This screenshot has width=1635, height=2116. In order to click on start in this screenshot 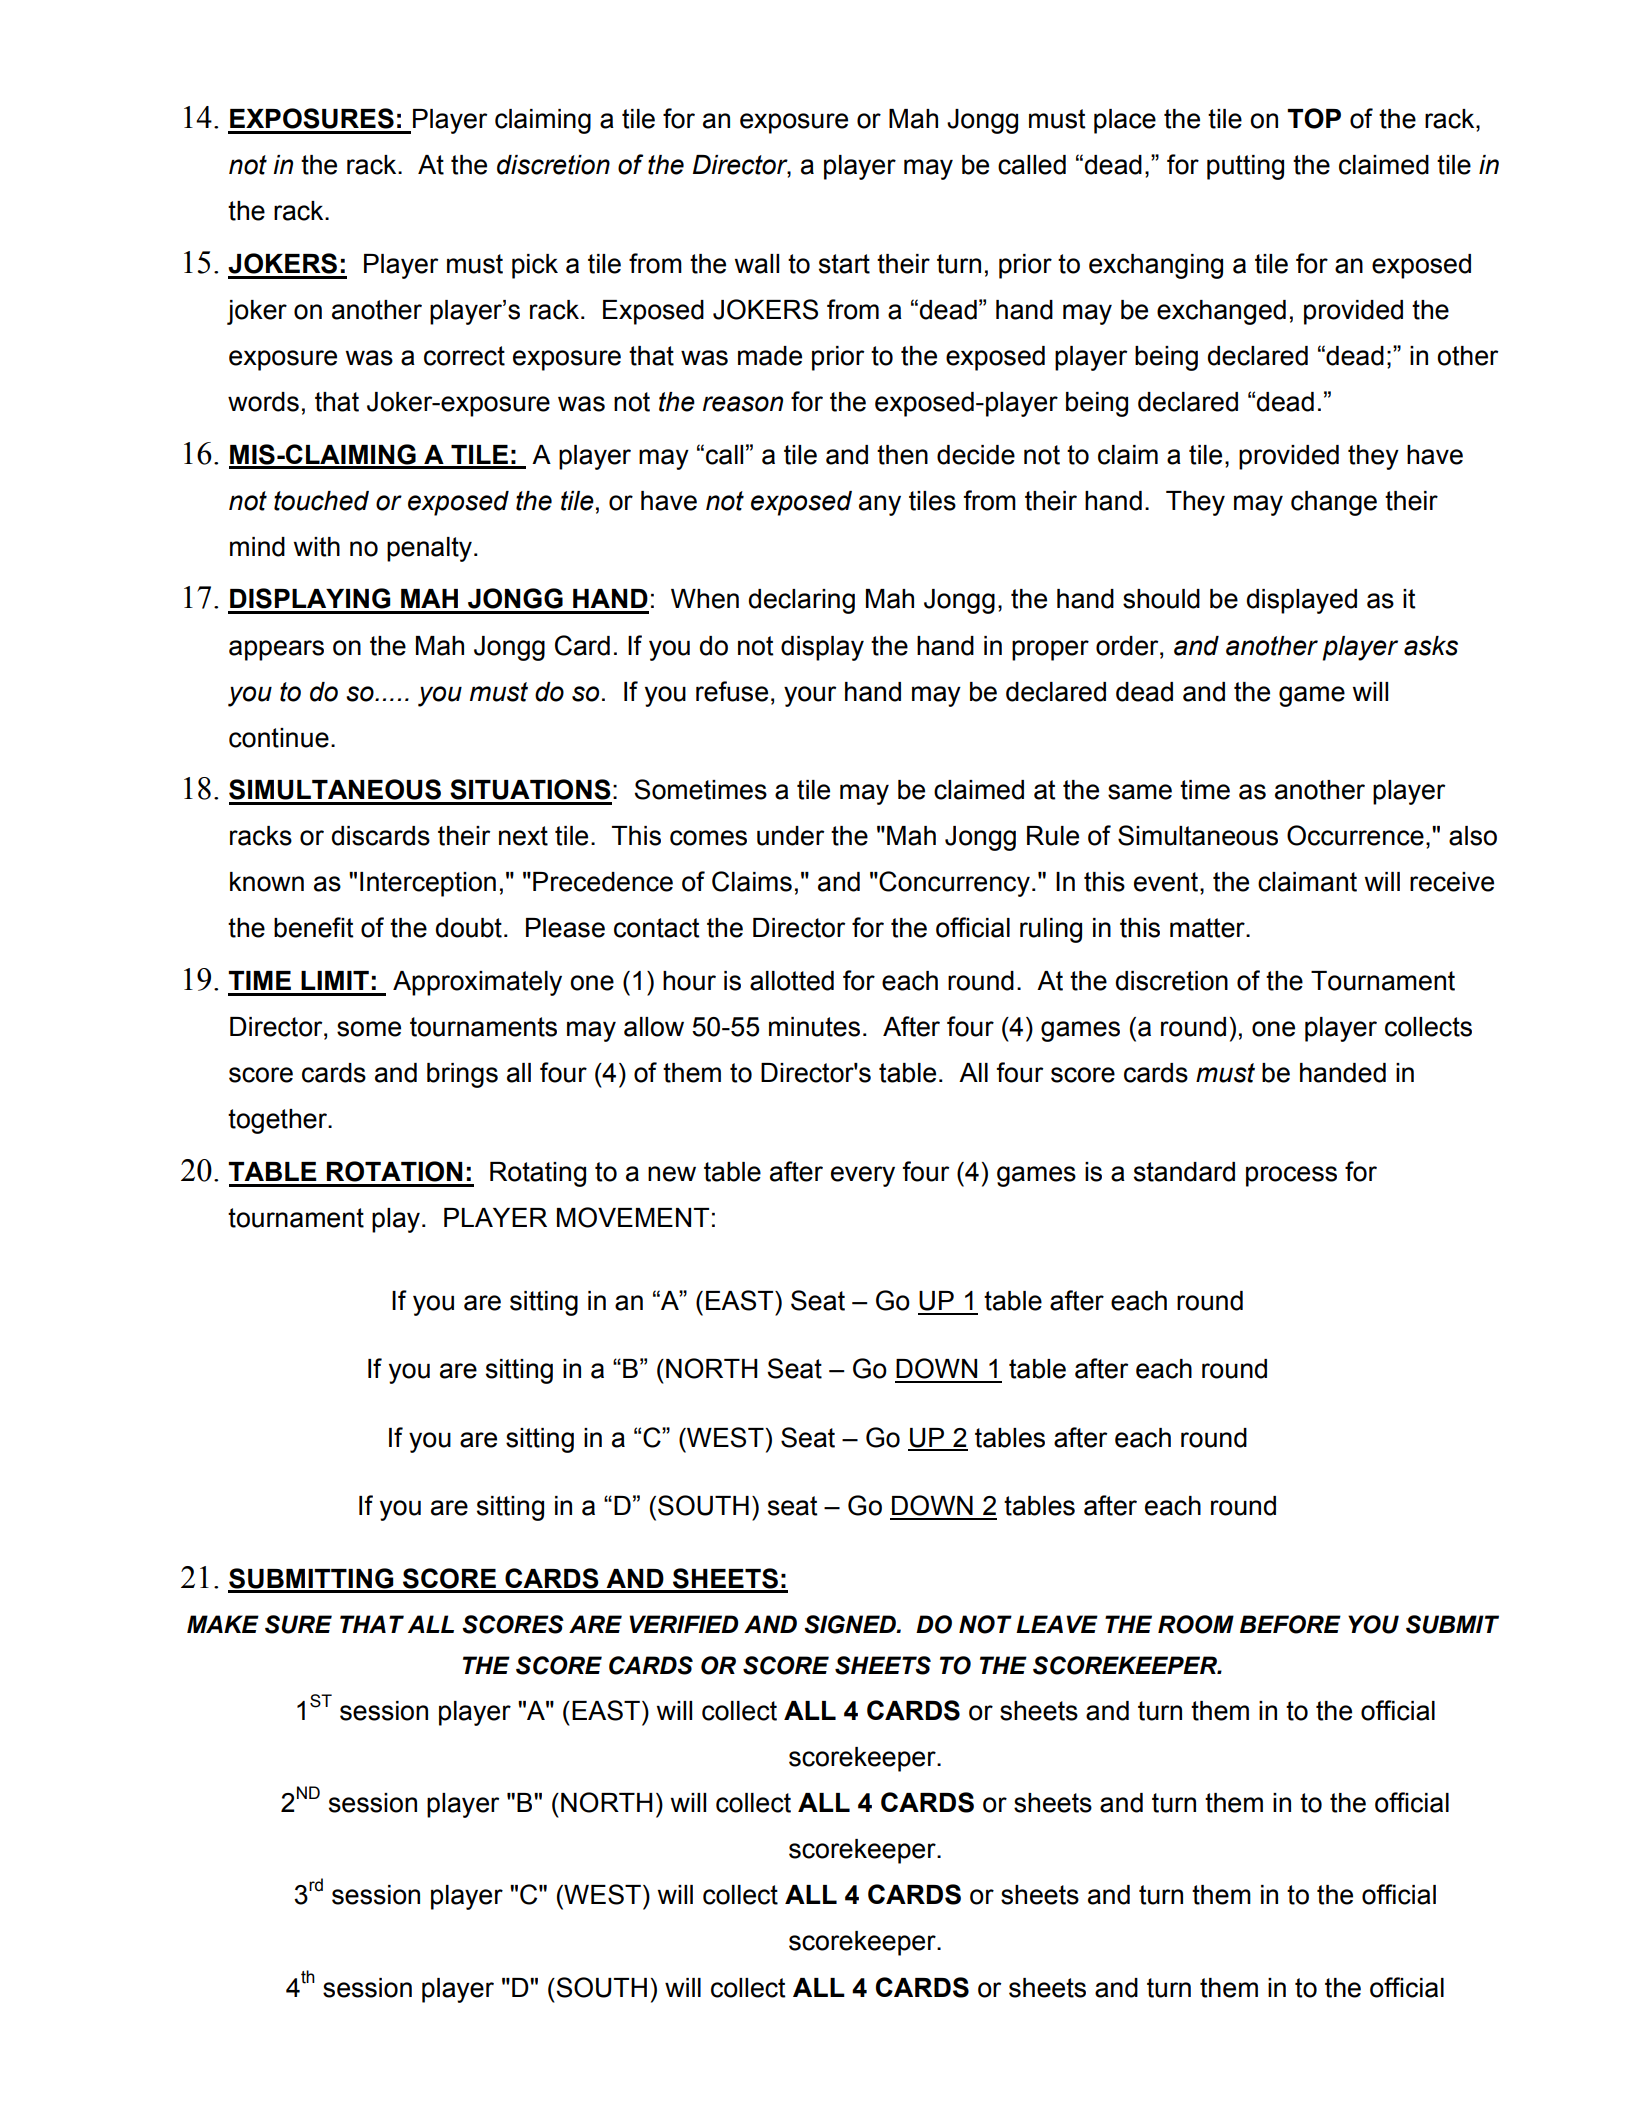, I will do `click(844, 264)`.
